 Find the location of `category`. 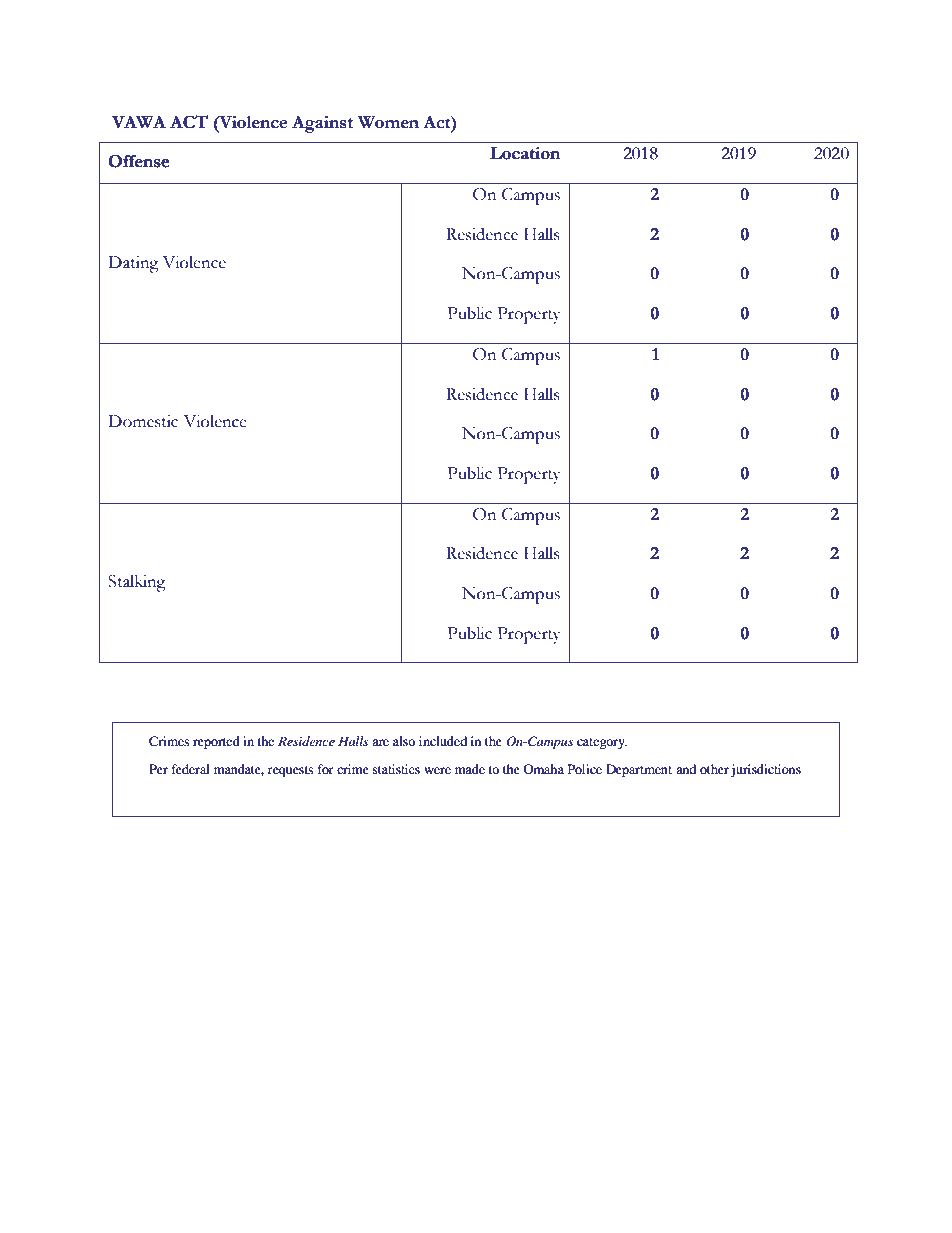

category is located at coordinates (602, 743).
